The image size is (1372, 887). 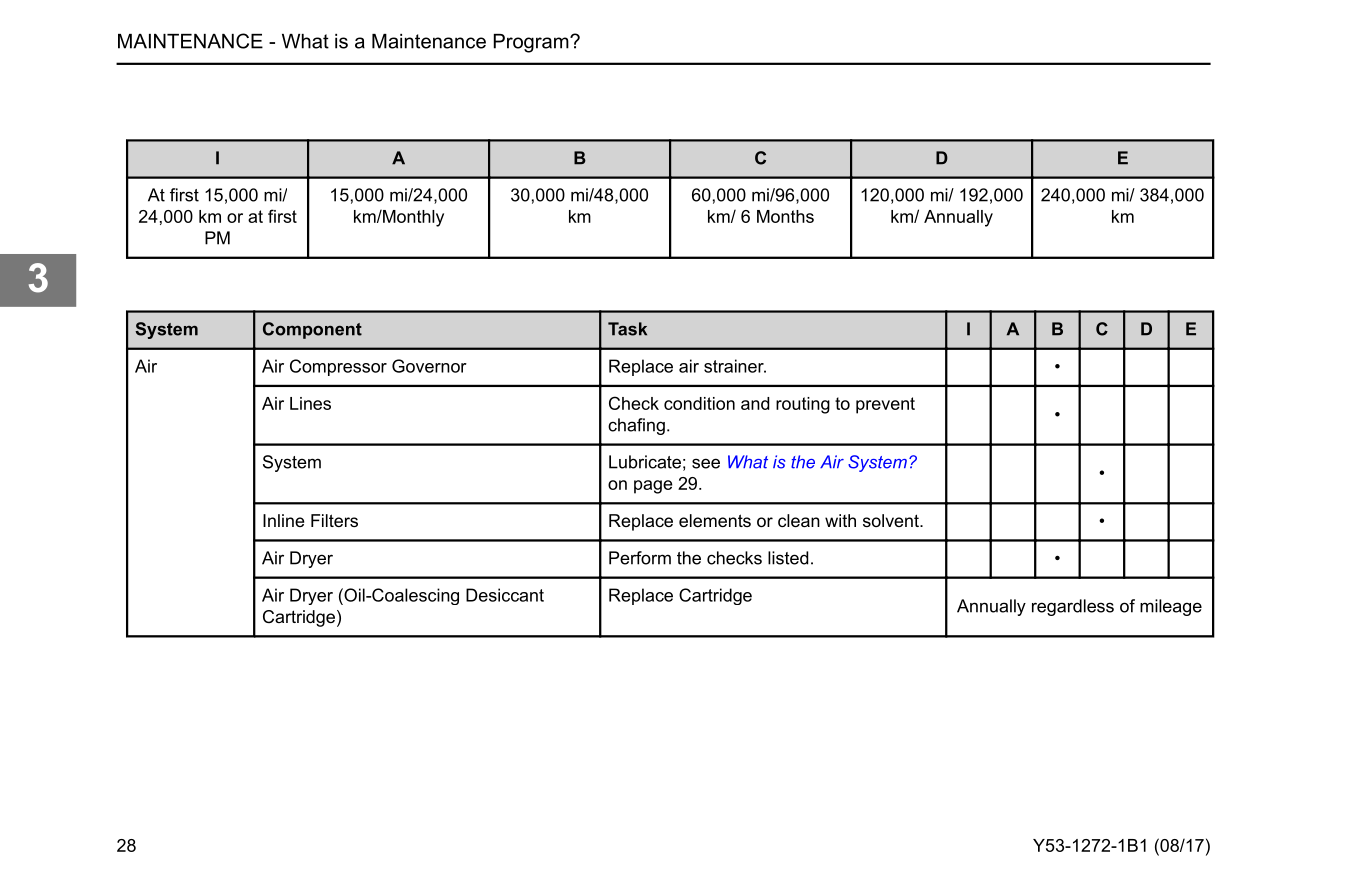 I want to click on routing, so click(x=803, y=405).
